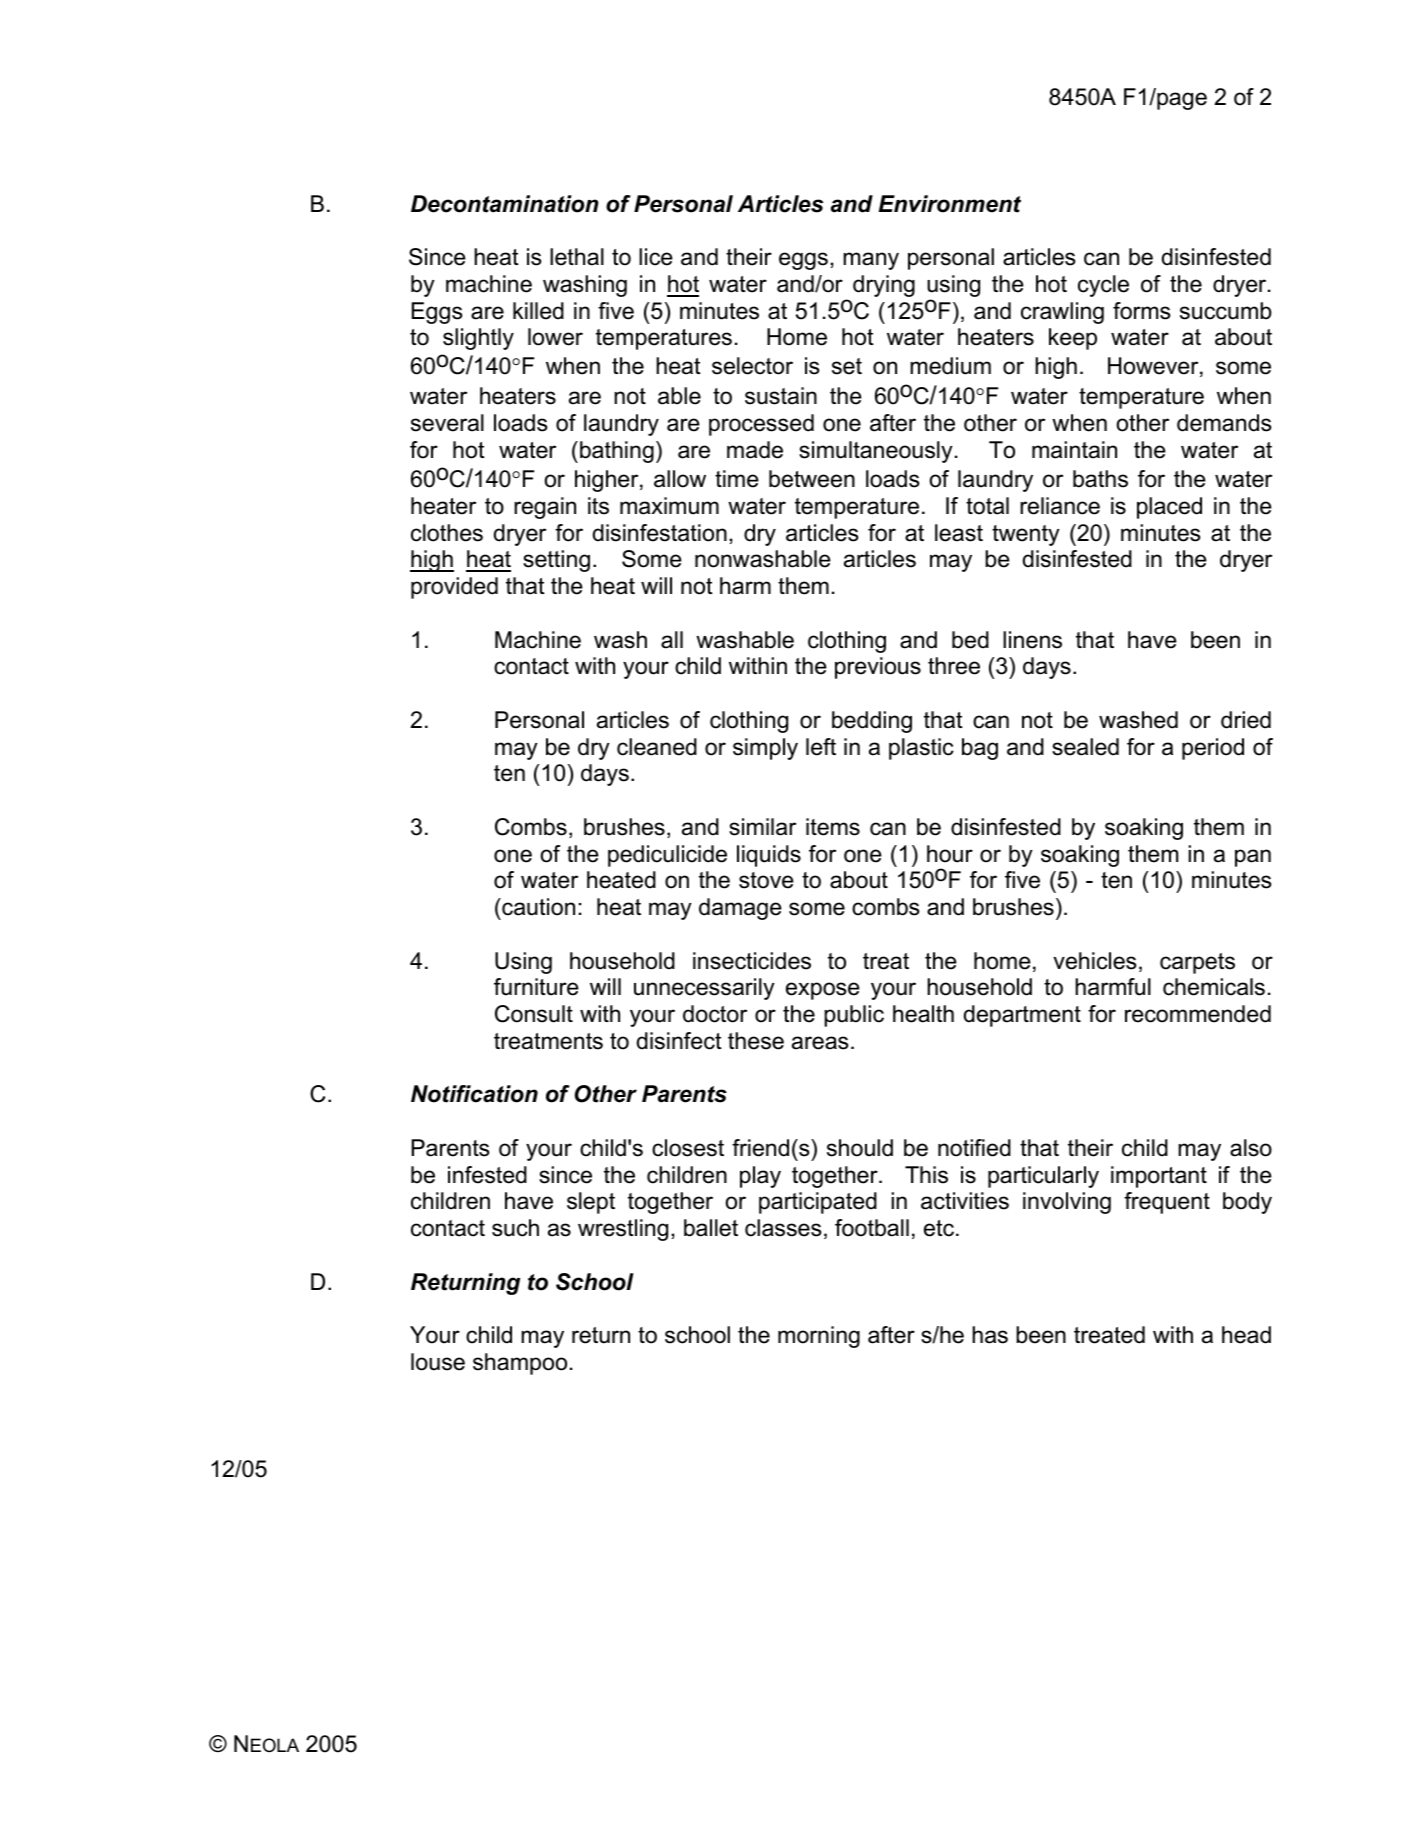  What do you see at coordinates (657, 747) in the document?
I see `cleaned` at bounding box center [657, 747].
